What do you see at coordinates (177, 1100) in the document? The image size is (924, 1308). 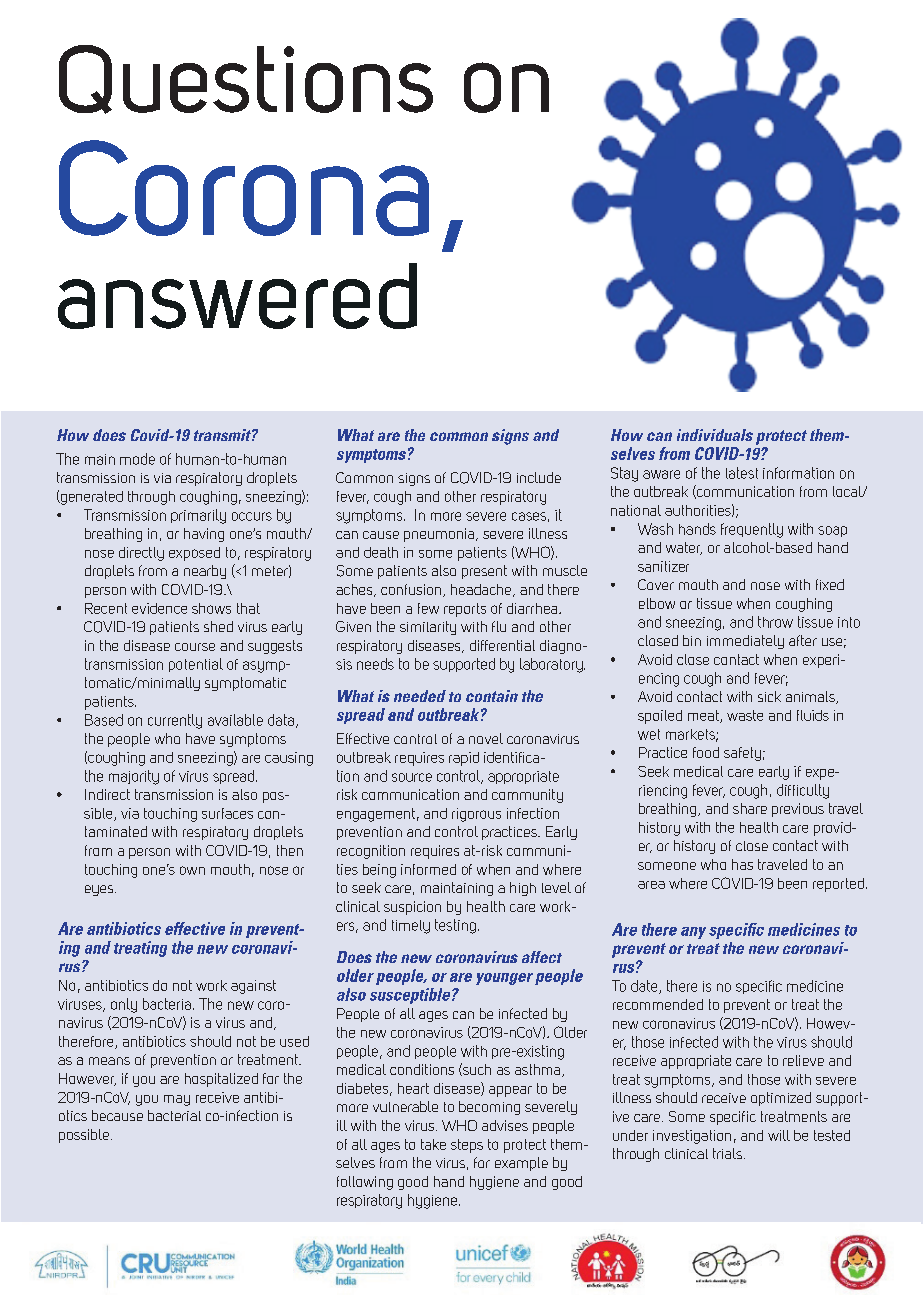 I see `may` at bounding box center [177, 1100].
